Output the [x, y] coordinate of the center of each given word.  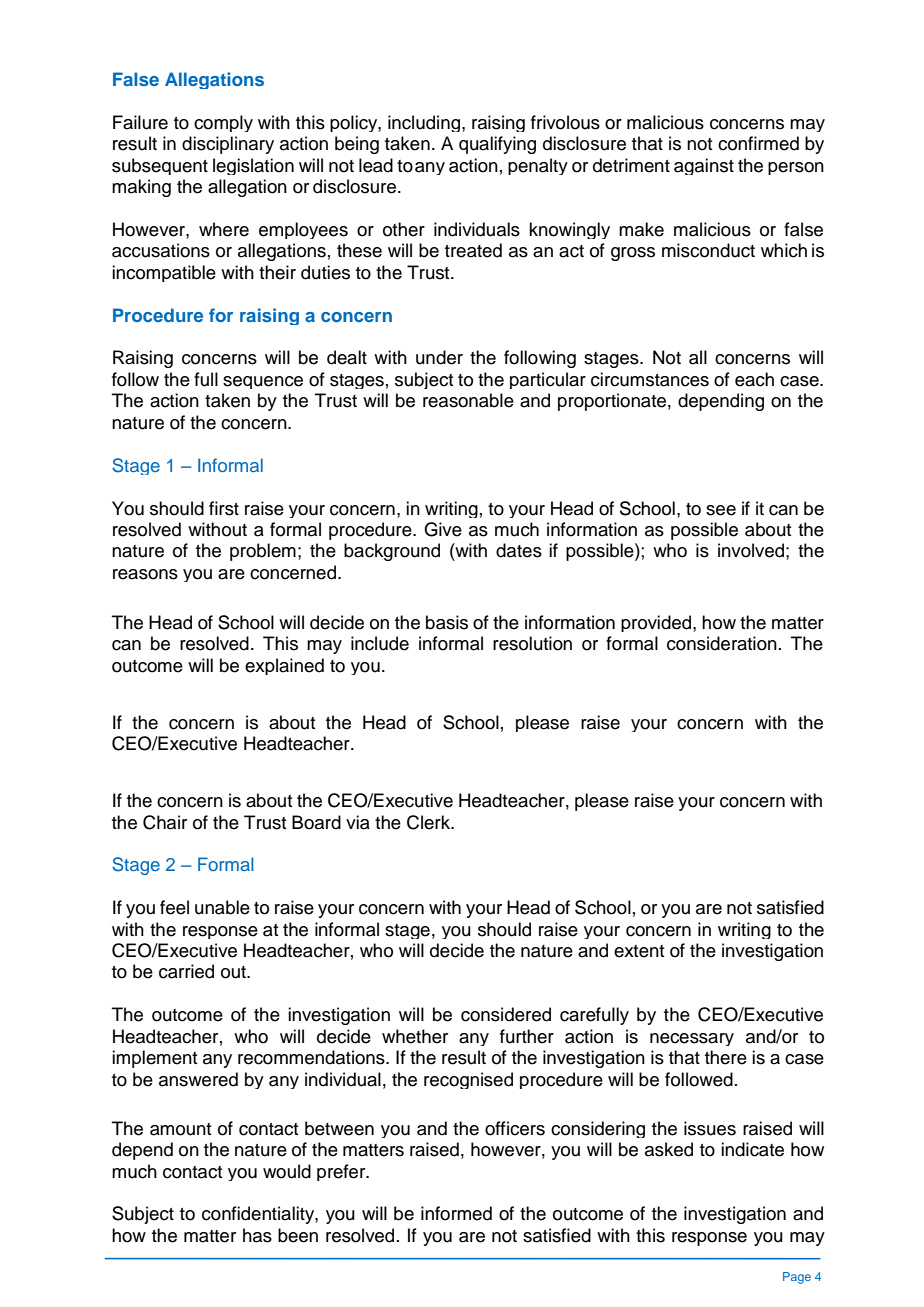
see [721, 510]
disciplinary [228, 145]
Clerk [429, 822]
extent [639, 951]
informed [456, 1213]
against [704, 166]
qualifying [497, 145]
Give [443, 529]
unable [222, 907]
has [257, 1235]
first [224, 508]
